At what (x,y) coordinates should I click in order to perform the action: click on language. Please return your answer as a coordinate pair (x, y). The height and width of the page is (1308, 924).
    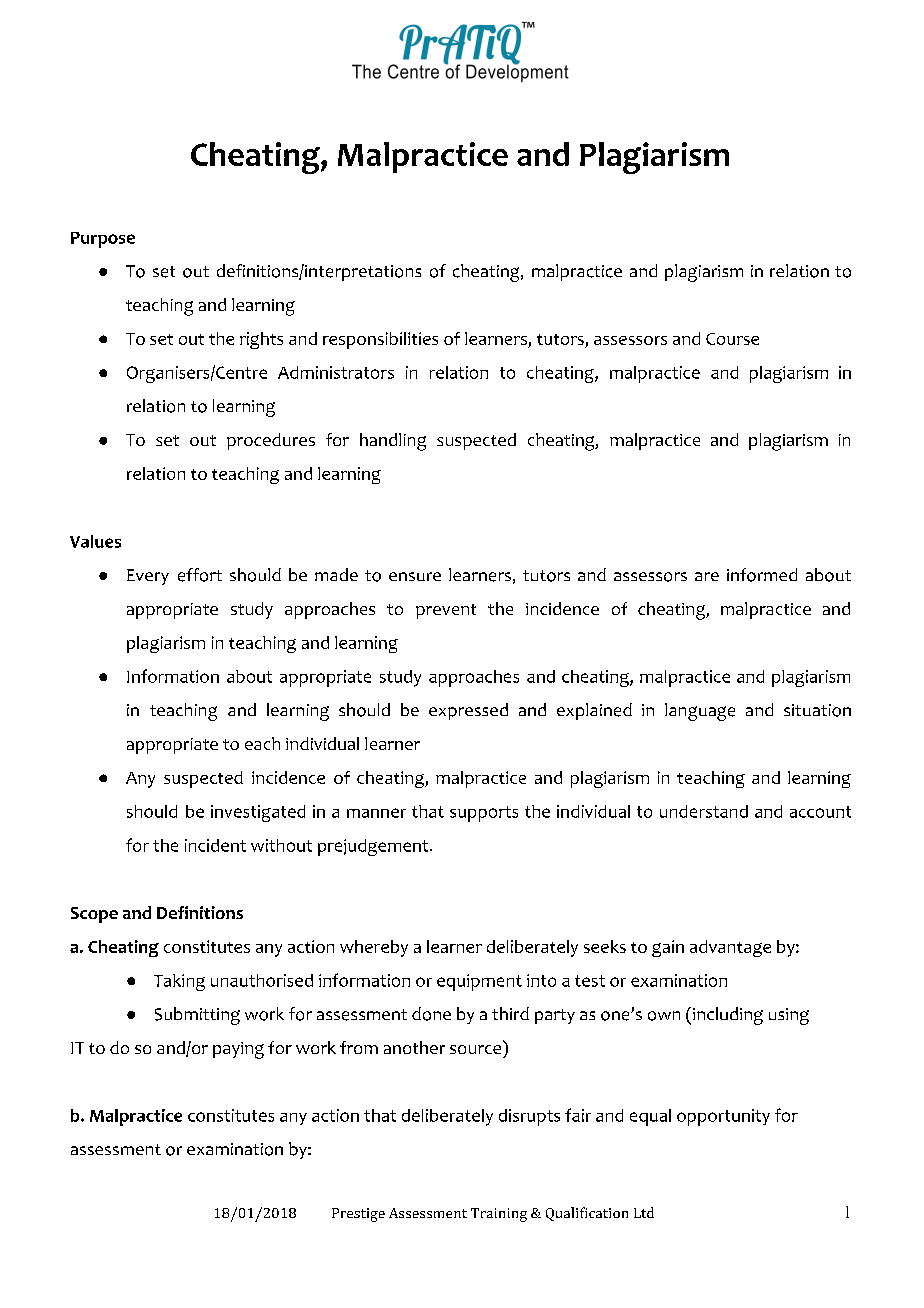
    Looking at the image, I should click on (700, 712).
